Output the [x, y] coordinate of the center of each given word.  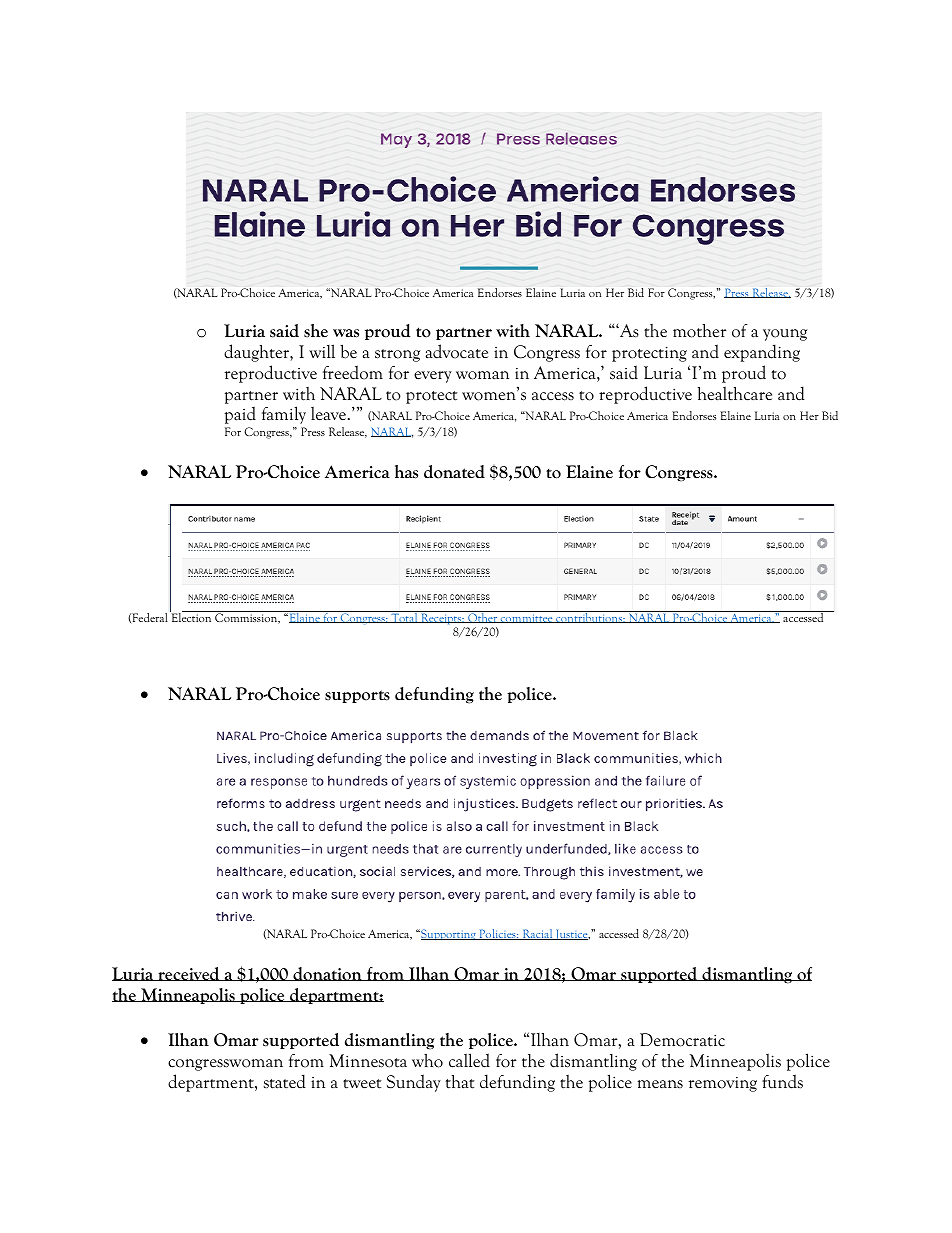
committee [527, 618]
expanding [762, 353]
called [469, 1060]
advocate [457, 351]
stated [285, 1081]
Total [404, 617]
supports [357, 696]
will [322, 351]
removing [723, 1084]
